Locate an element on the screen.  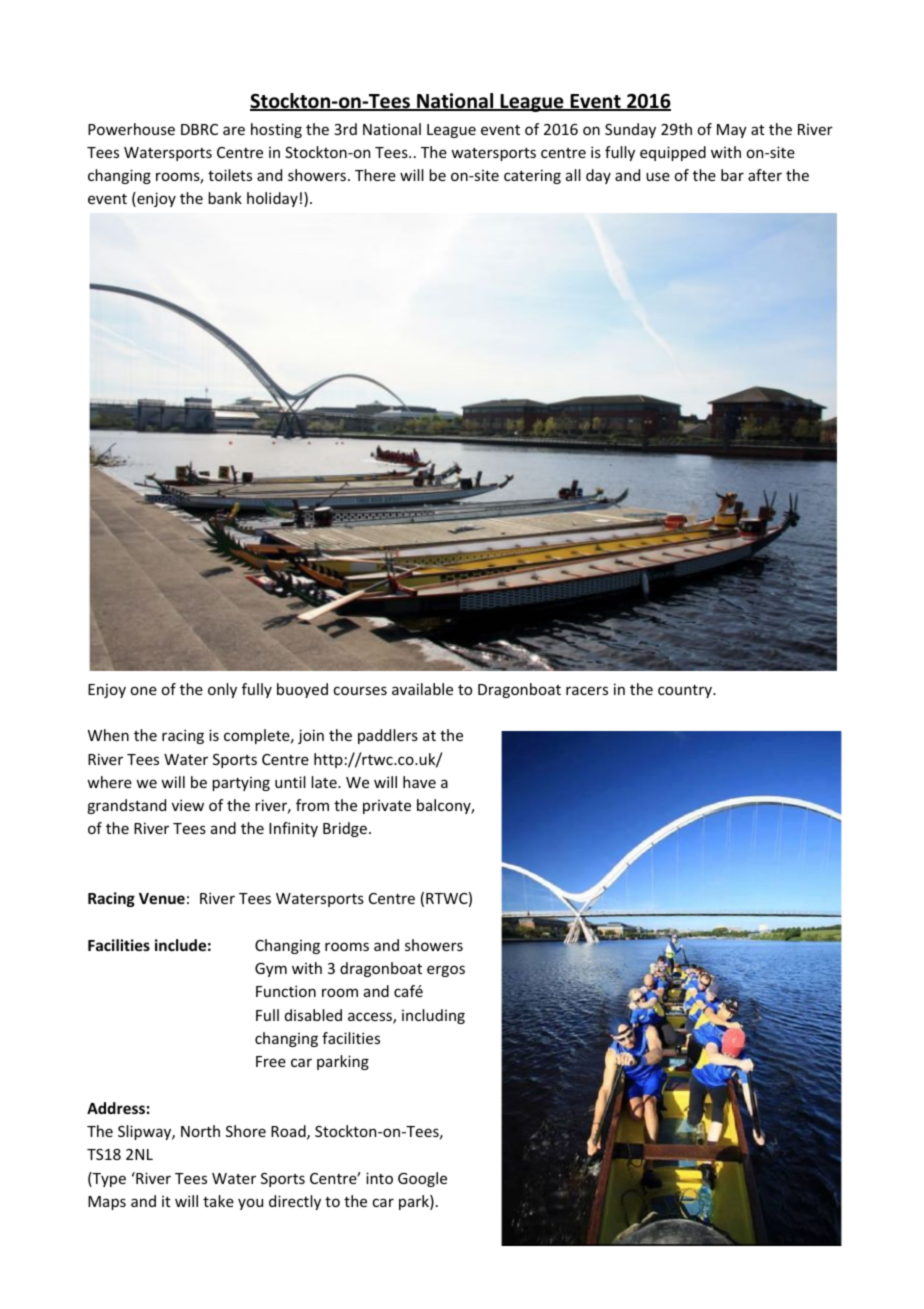
take is located at coordinates (218, 1201).
